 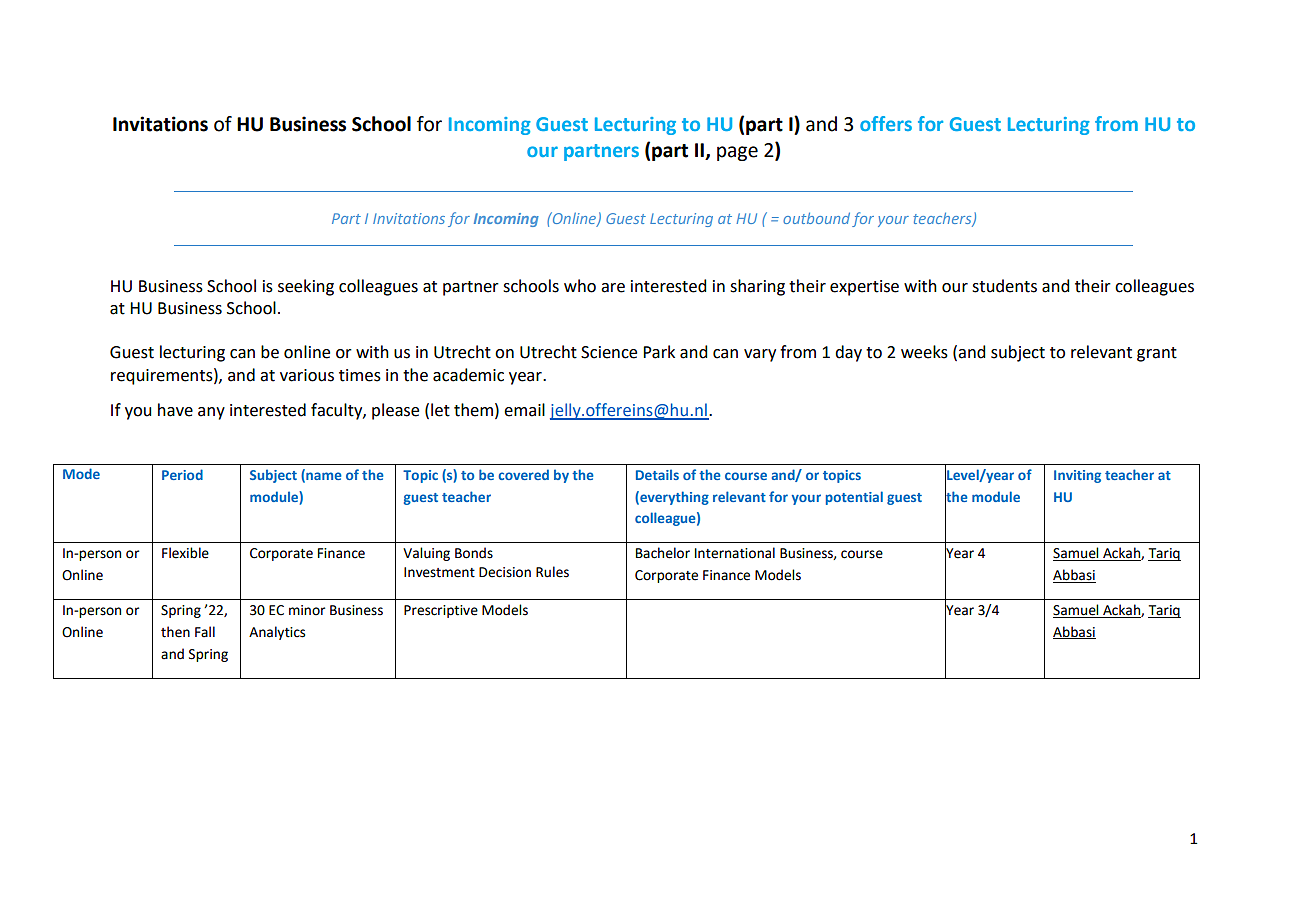 I want to click on weeks, so click(x=924, y=352).
